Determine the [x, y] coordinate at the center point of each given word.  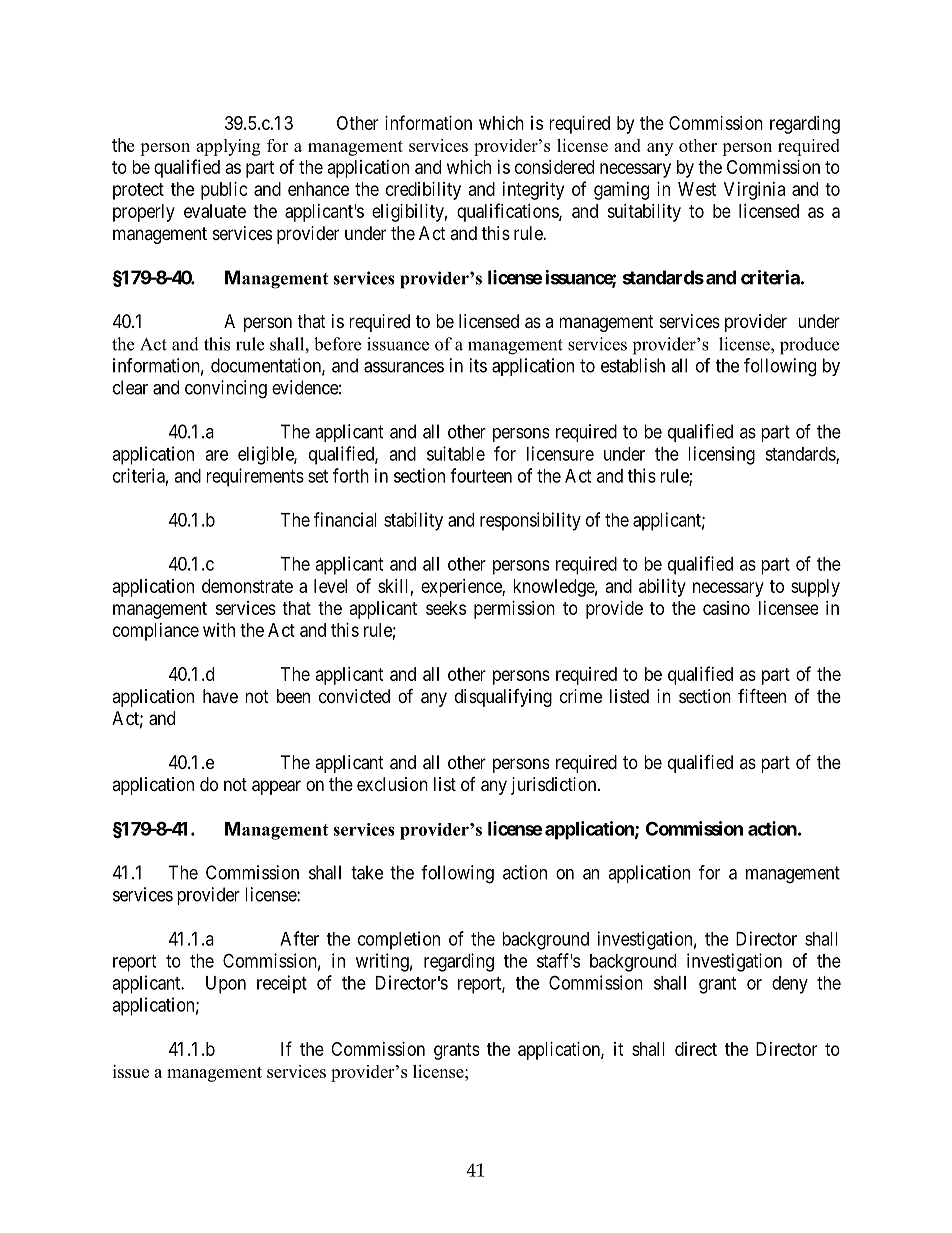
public [224, 191]
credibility [423, 191]
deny [790, 985]
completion [399, 940]
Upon [226, 985]
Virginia [754, 191]
